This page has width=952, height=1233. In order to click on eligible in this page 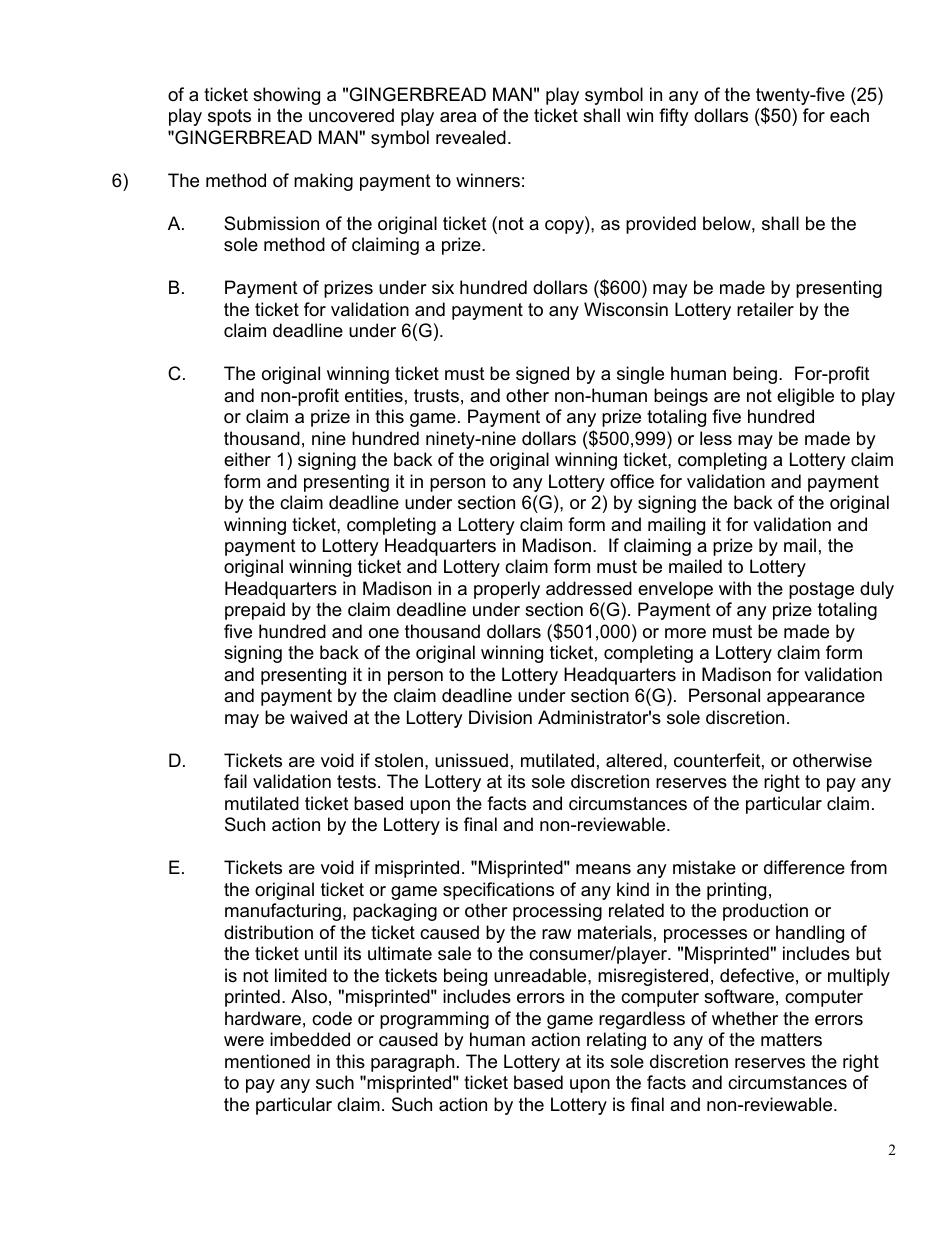, I will do `click(805, 397)`.
